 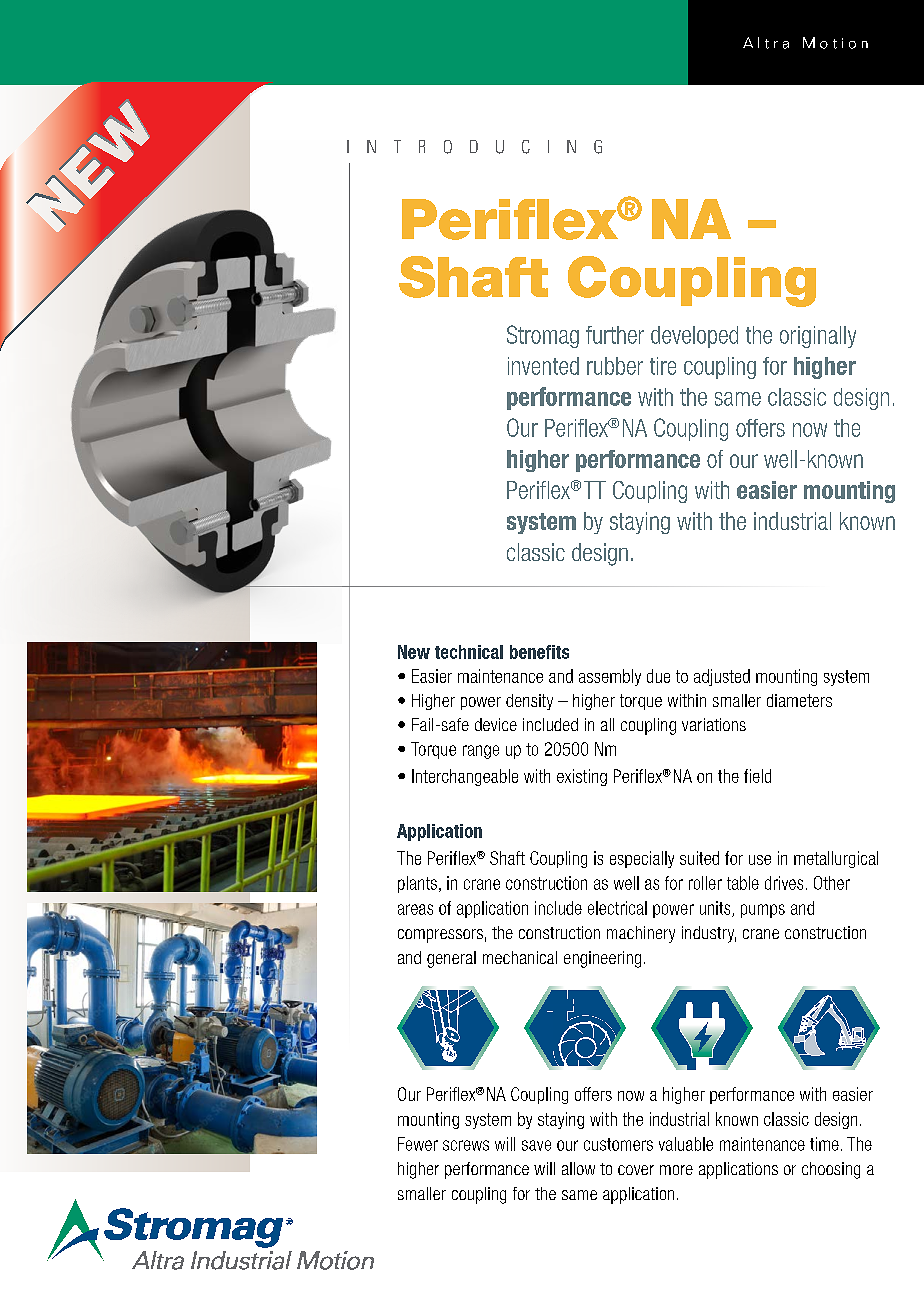 I want to click on tire, so click(x=663, y=366).
